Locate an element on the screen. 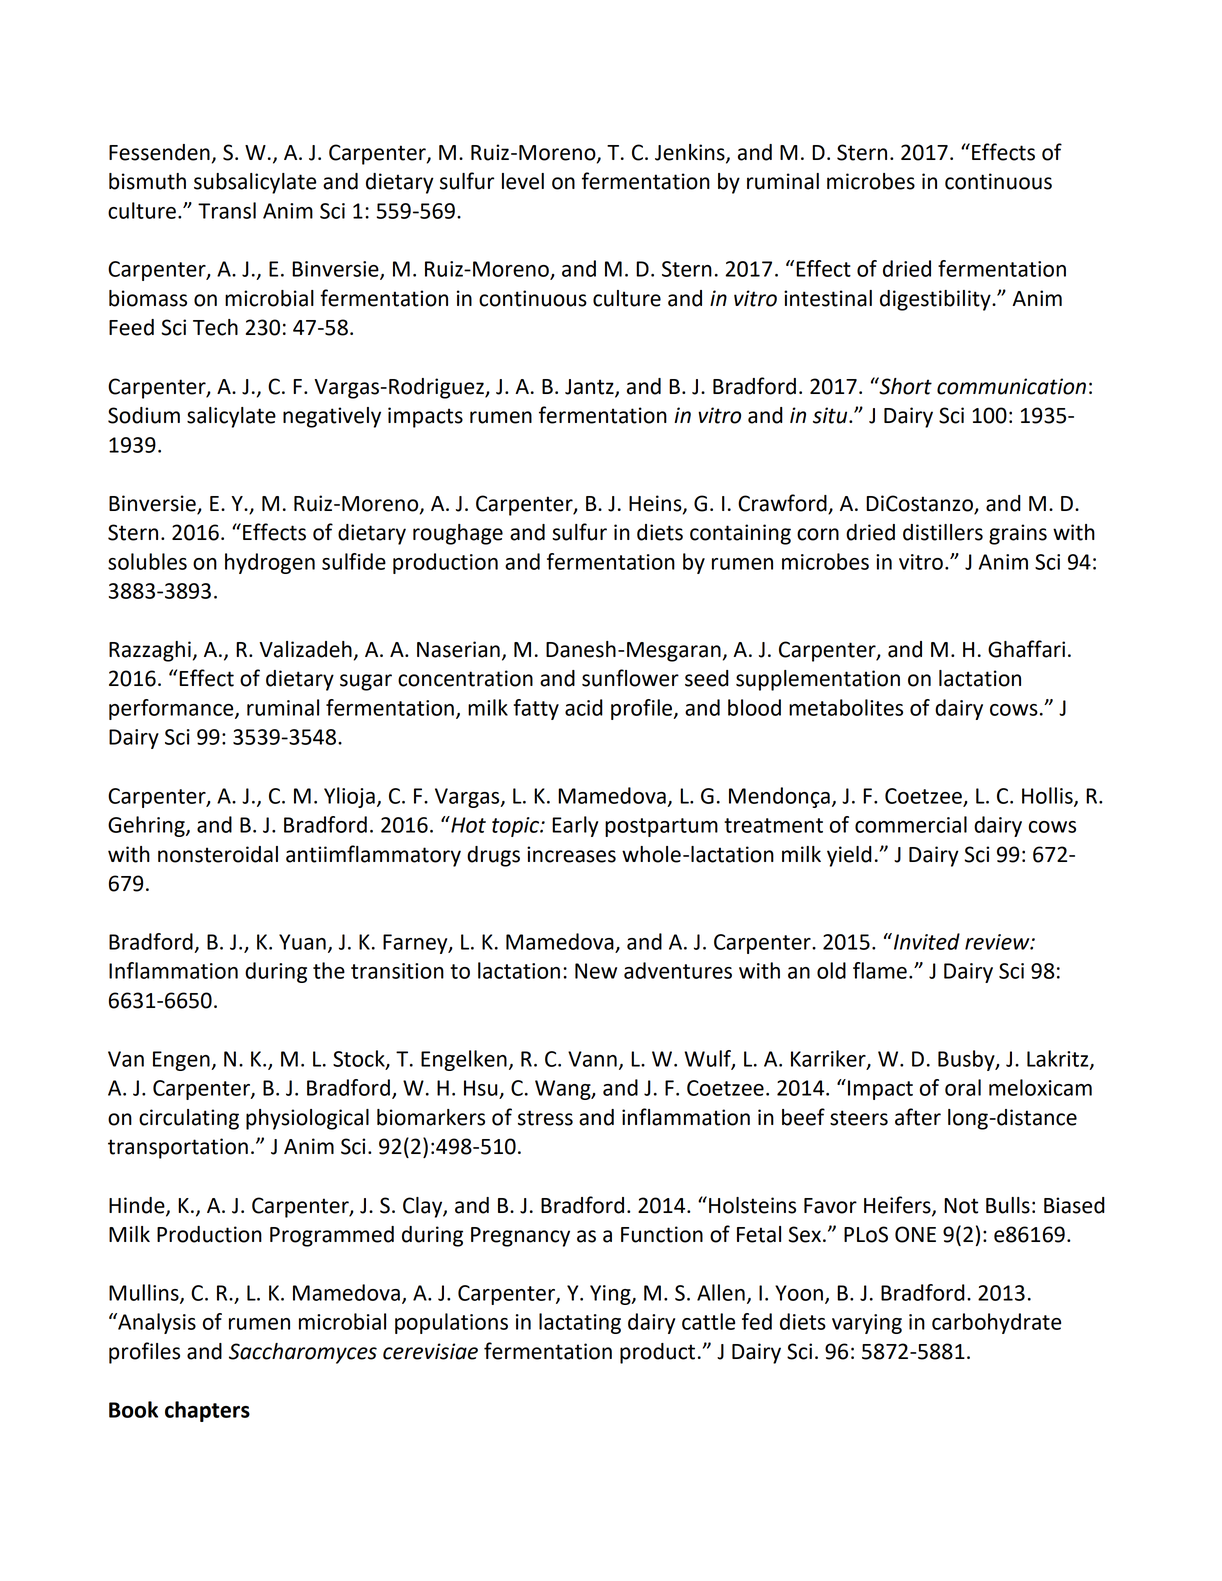 The height and width of the screenshot is (1581, 1222). Saccharomyces is located at coordinates (303, 1353).
